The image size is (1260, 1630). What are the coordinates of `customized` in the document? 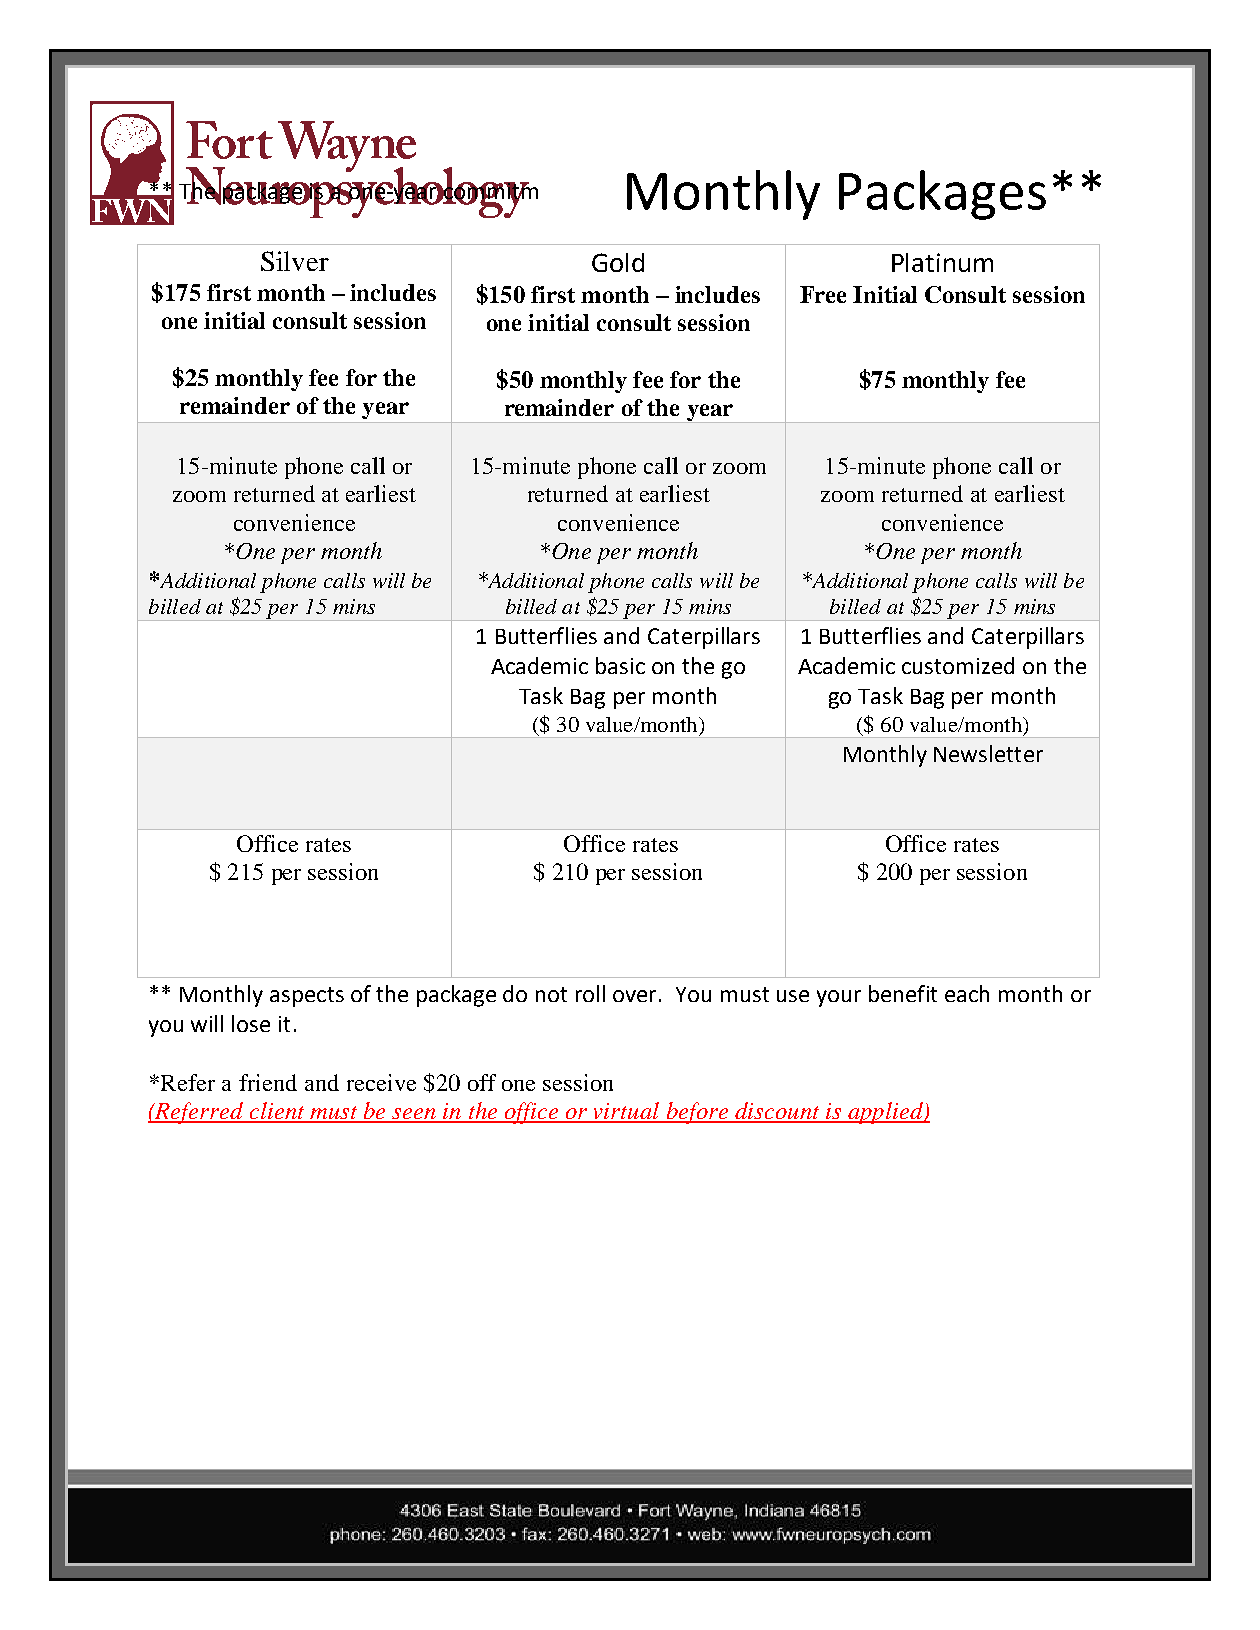 It's located at (958, 665).
